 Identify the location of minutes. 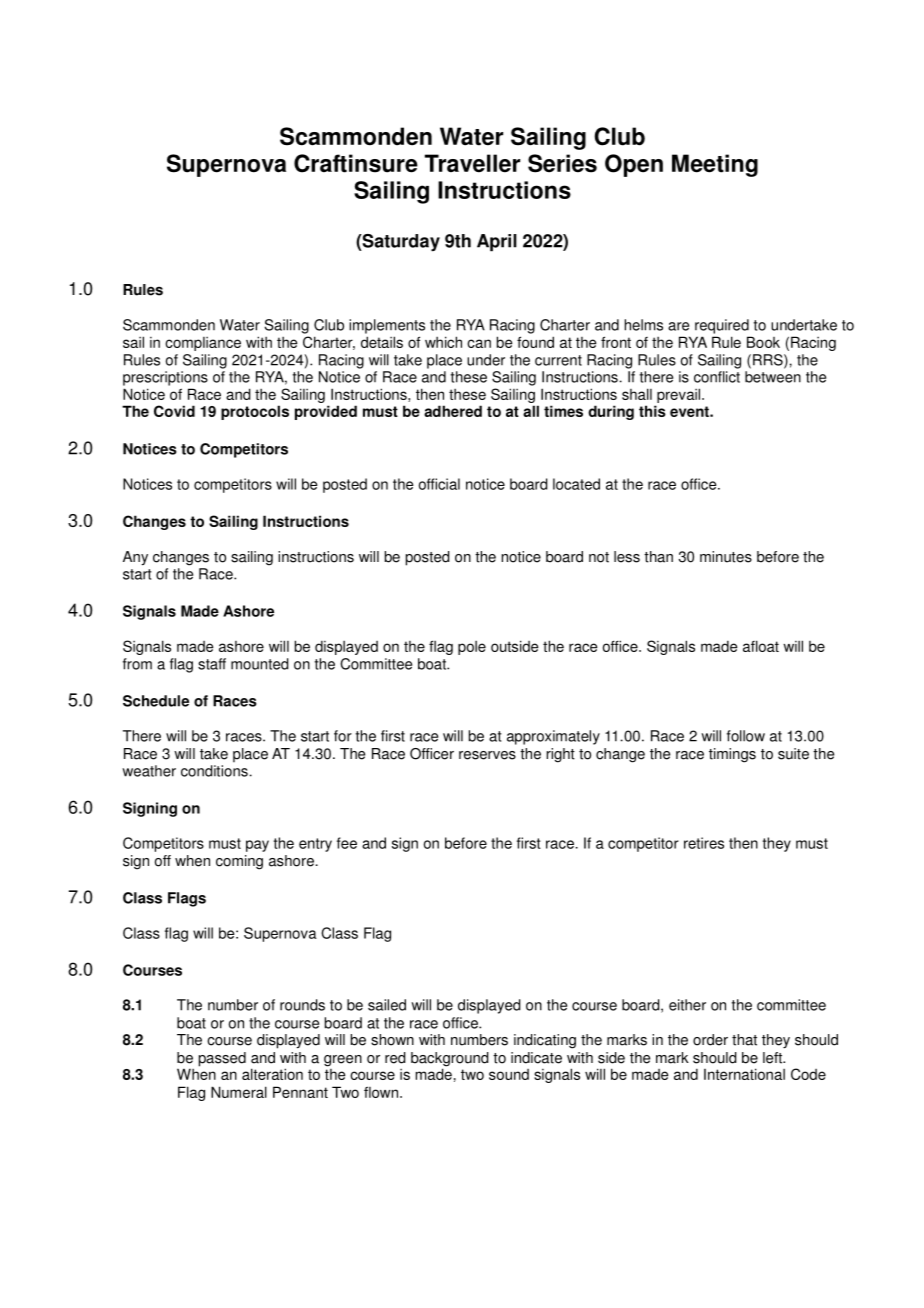
(726, 557).
